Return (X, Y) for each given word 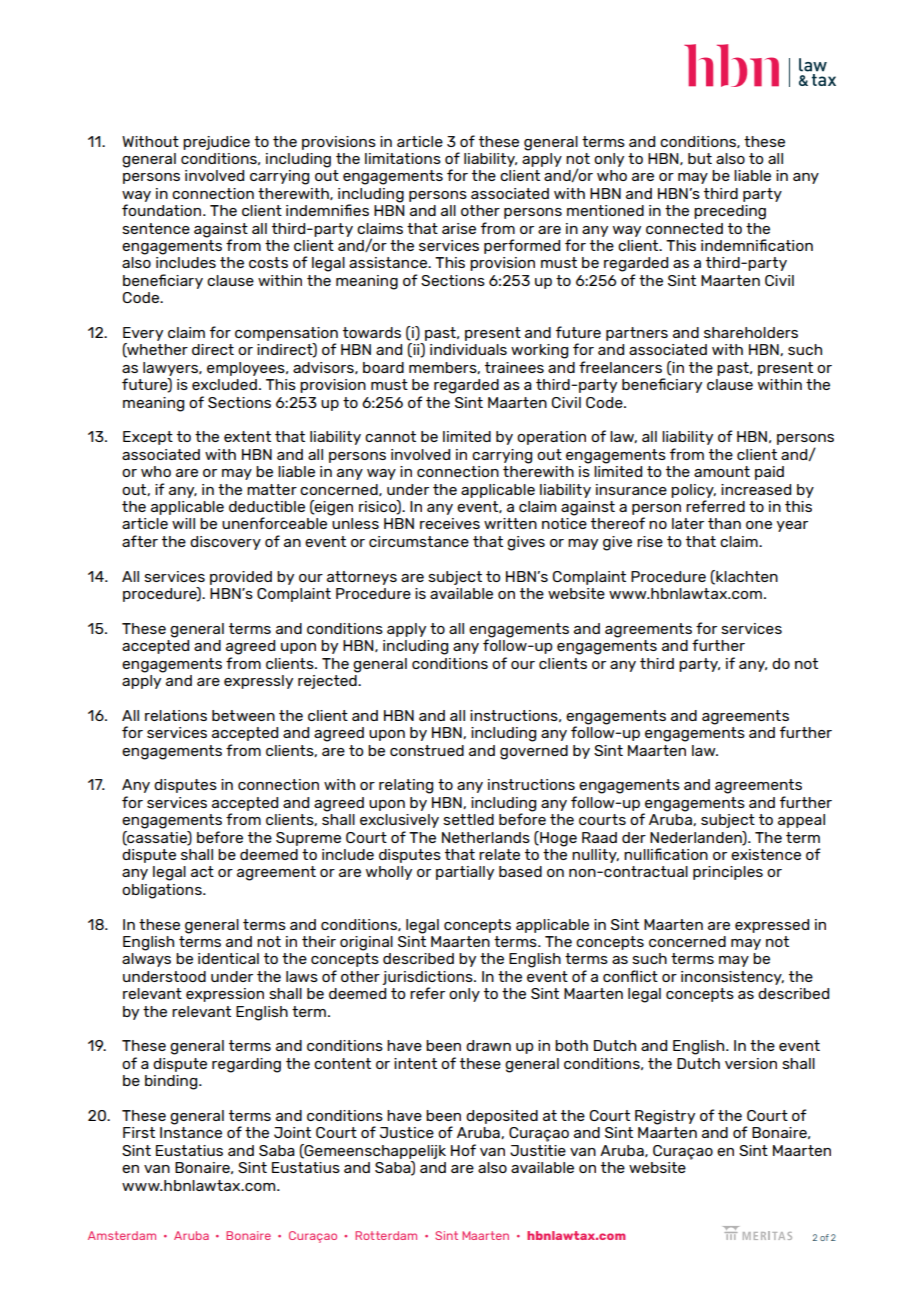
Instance (191, 1132)
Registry (665, 1117)
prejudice (216, 143)
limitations (403, 158)
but (700, 158)
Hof (463, 1150)
